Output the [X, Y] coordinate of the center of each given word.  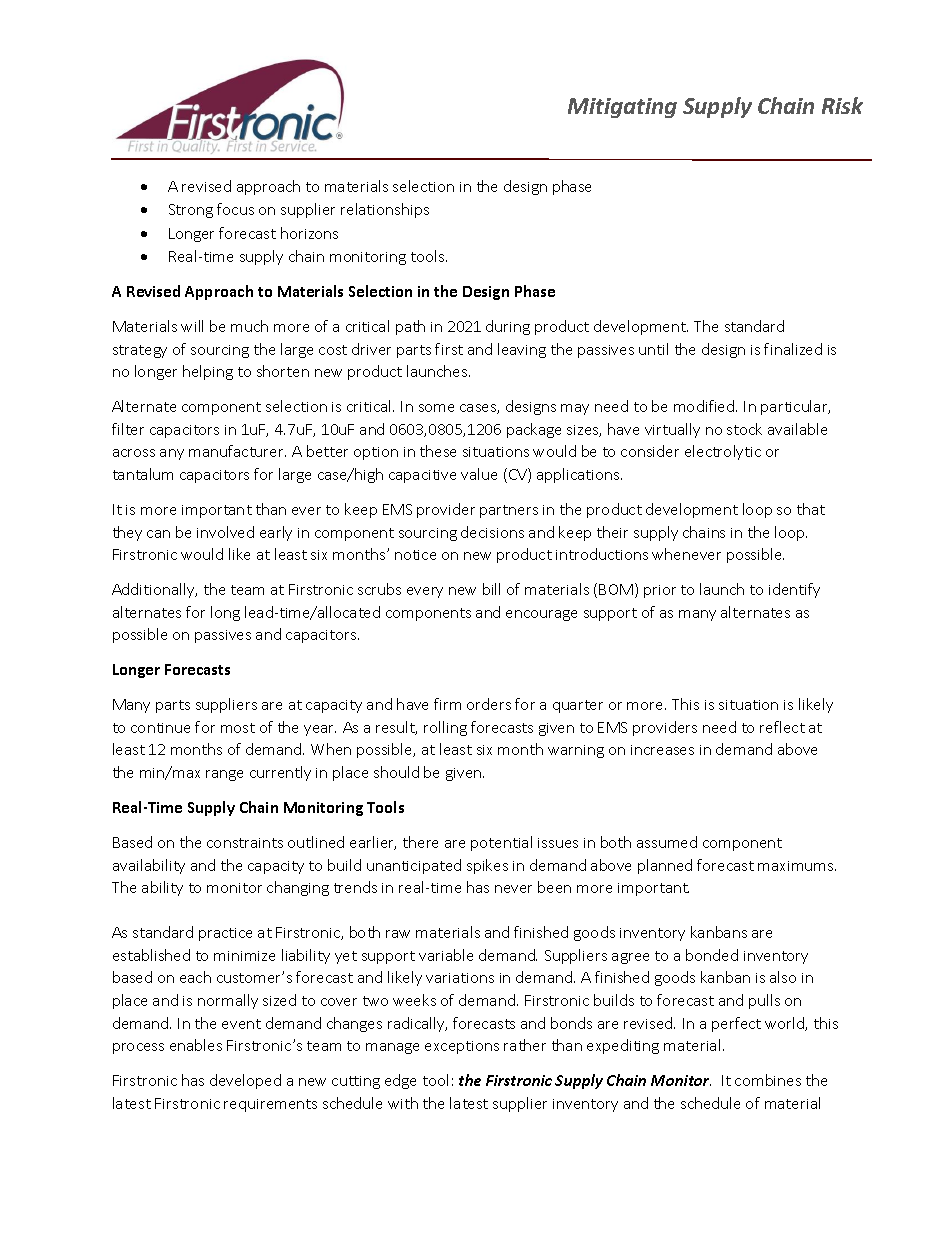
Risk [842, 105]
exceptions [462, 1047]
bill [491, 589]
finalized [793, 349]
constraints [245, 843]
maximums [797, 866]
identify [794, 590]
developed [245, 1081]
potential [501, 843]
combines [768, 1080]
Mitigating [622, 108]
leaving [522, 350]
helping [208, 372]
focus [235, 209]
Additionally [154, 590]
